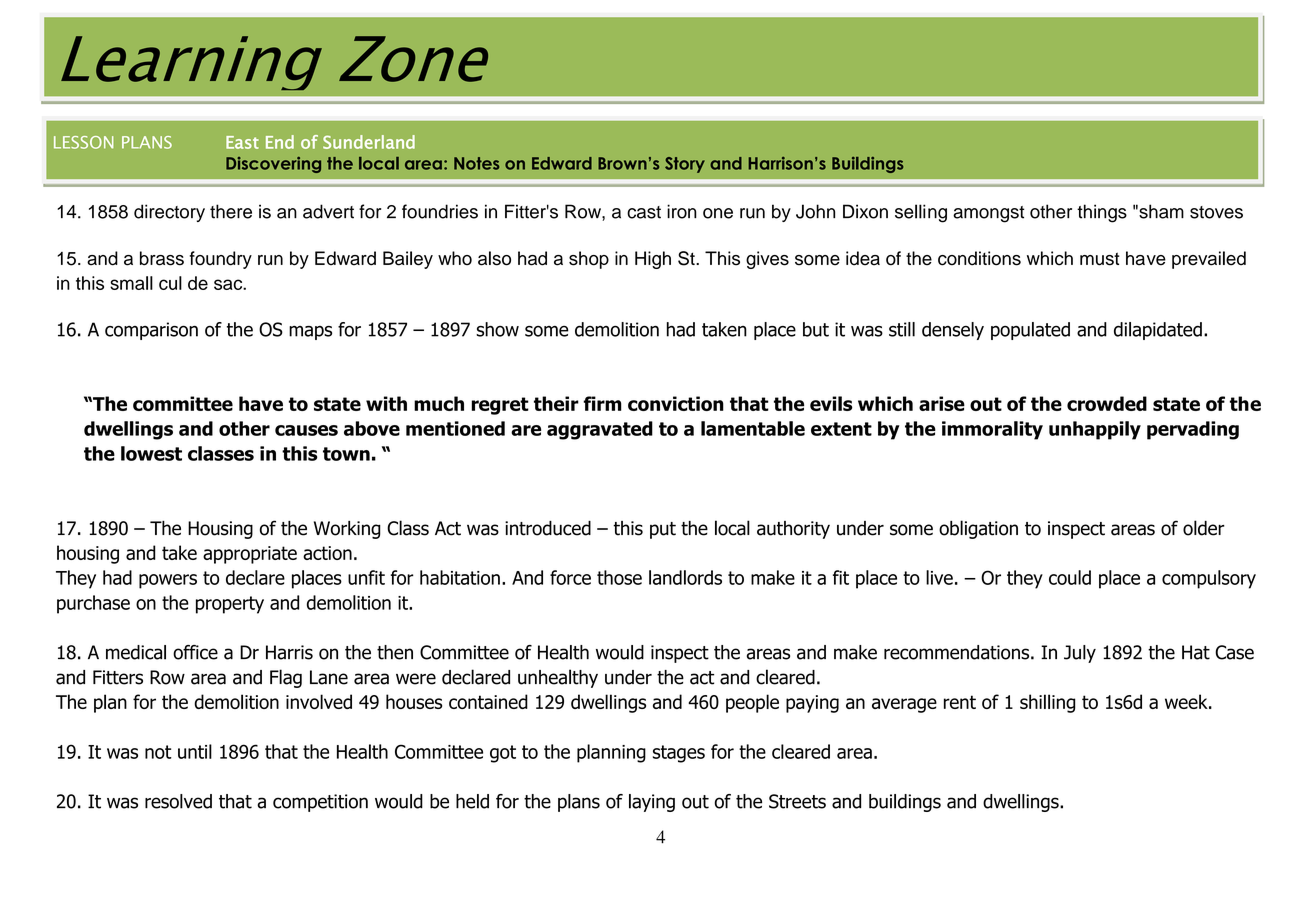  I want to click on aggravated, so click(600, 430).
